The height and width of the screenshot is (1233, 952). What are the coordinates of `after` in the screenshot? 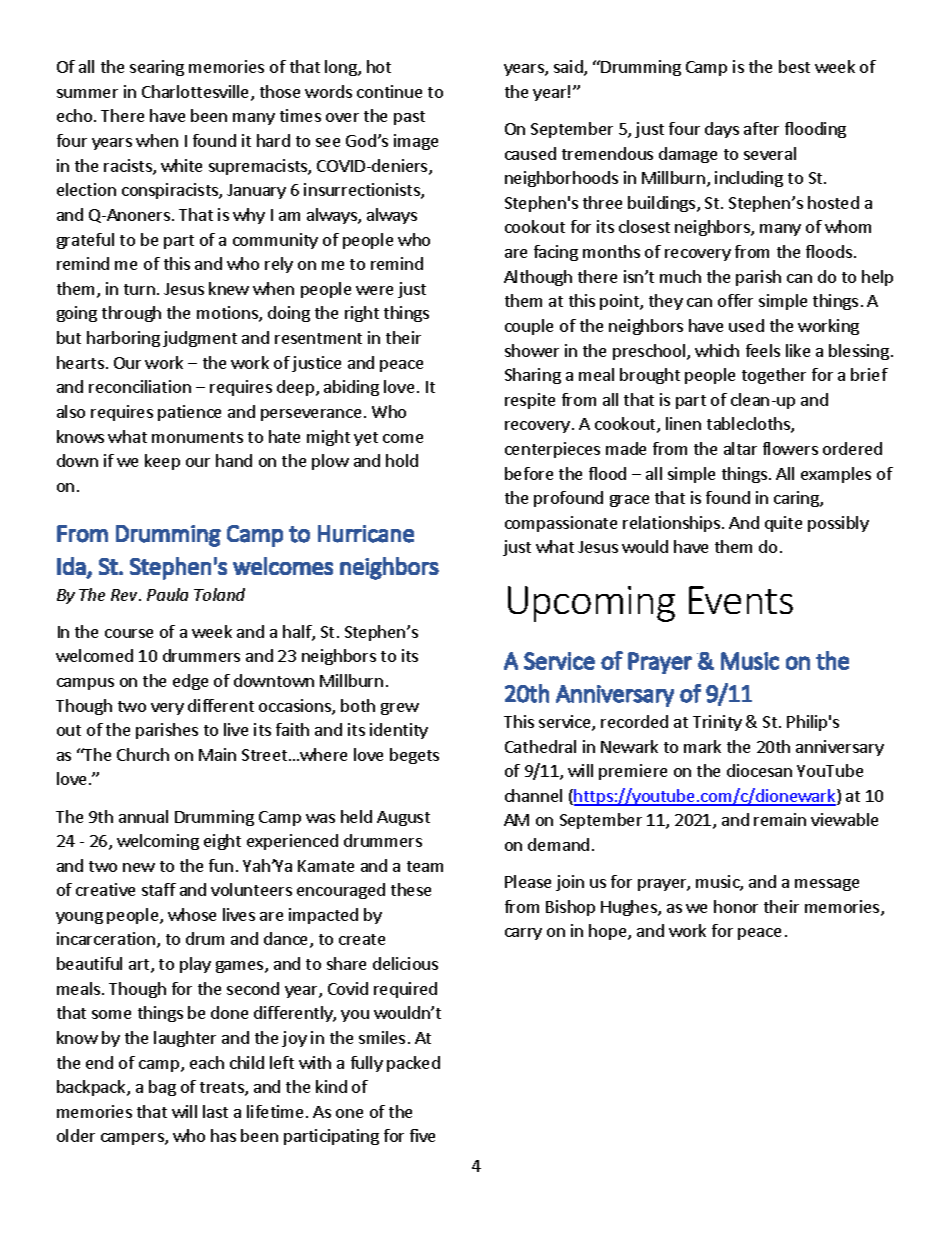 It's located at (761, 128).
